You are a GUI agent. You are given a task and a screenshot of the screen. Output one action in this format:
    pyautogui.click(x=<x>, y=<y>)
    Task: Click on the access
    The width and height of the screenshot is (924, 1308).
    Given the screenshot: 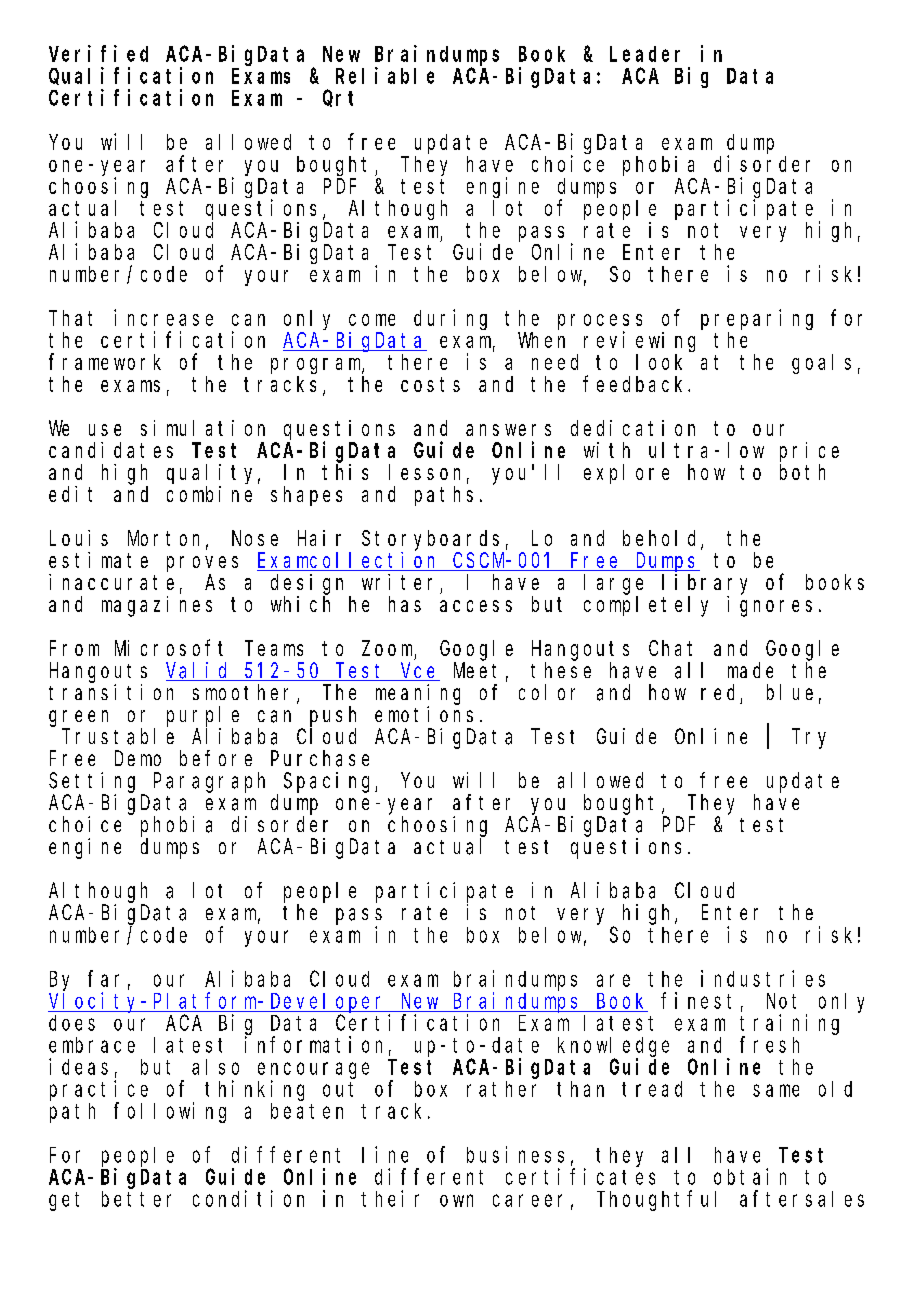 What is the action you would take?
    pyautogui.click(x=476, y=606)
